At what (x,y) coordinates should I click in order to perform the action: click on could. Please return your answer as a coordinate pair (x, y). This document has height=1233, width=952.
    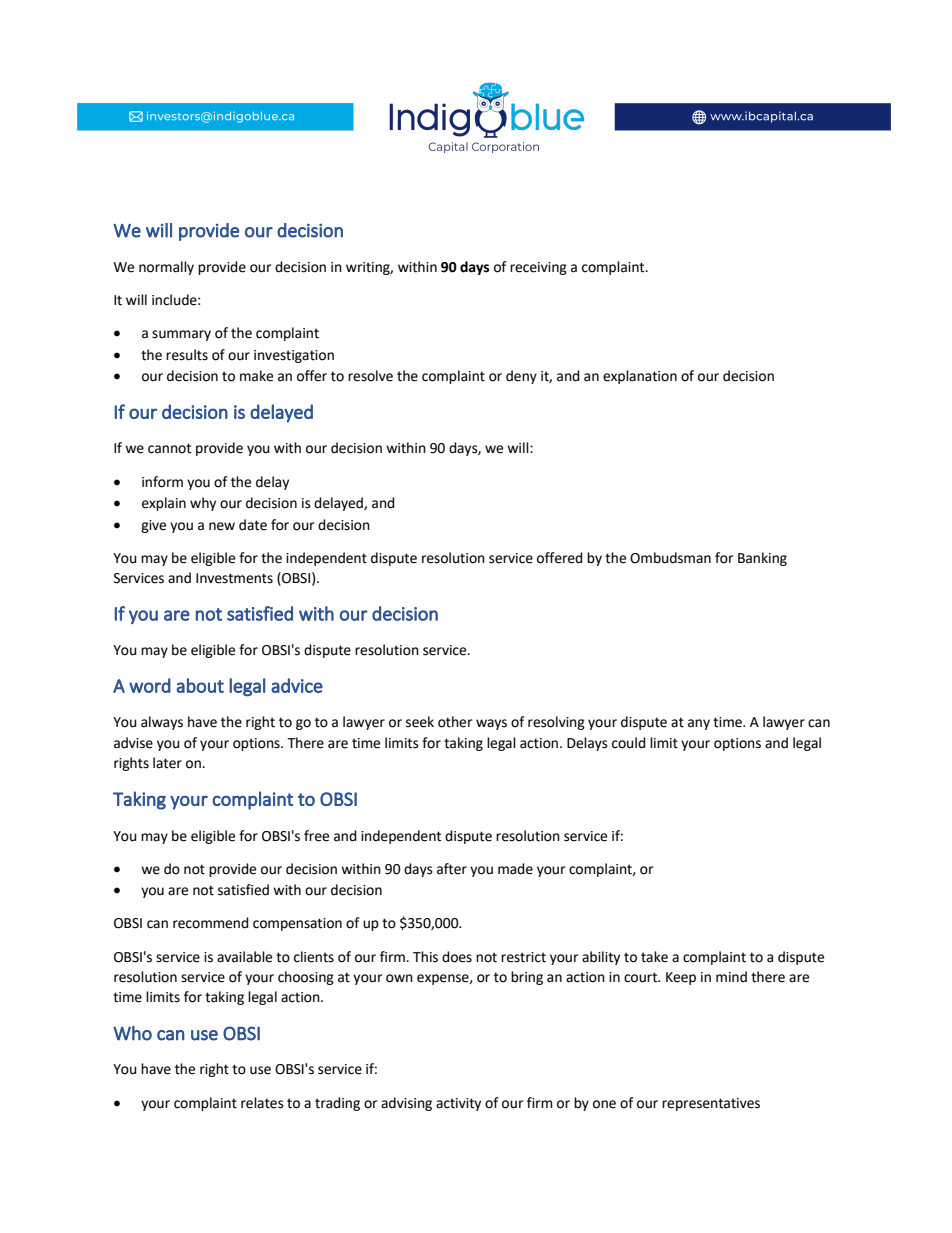
    Looking at the image, I should click on (629, 743).
